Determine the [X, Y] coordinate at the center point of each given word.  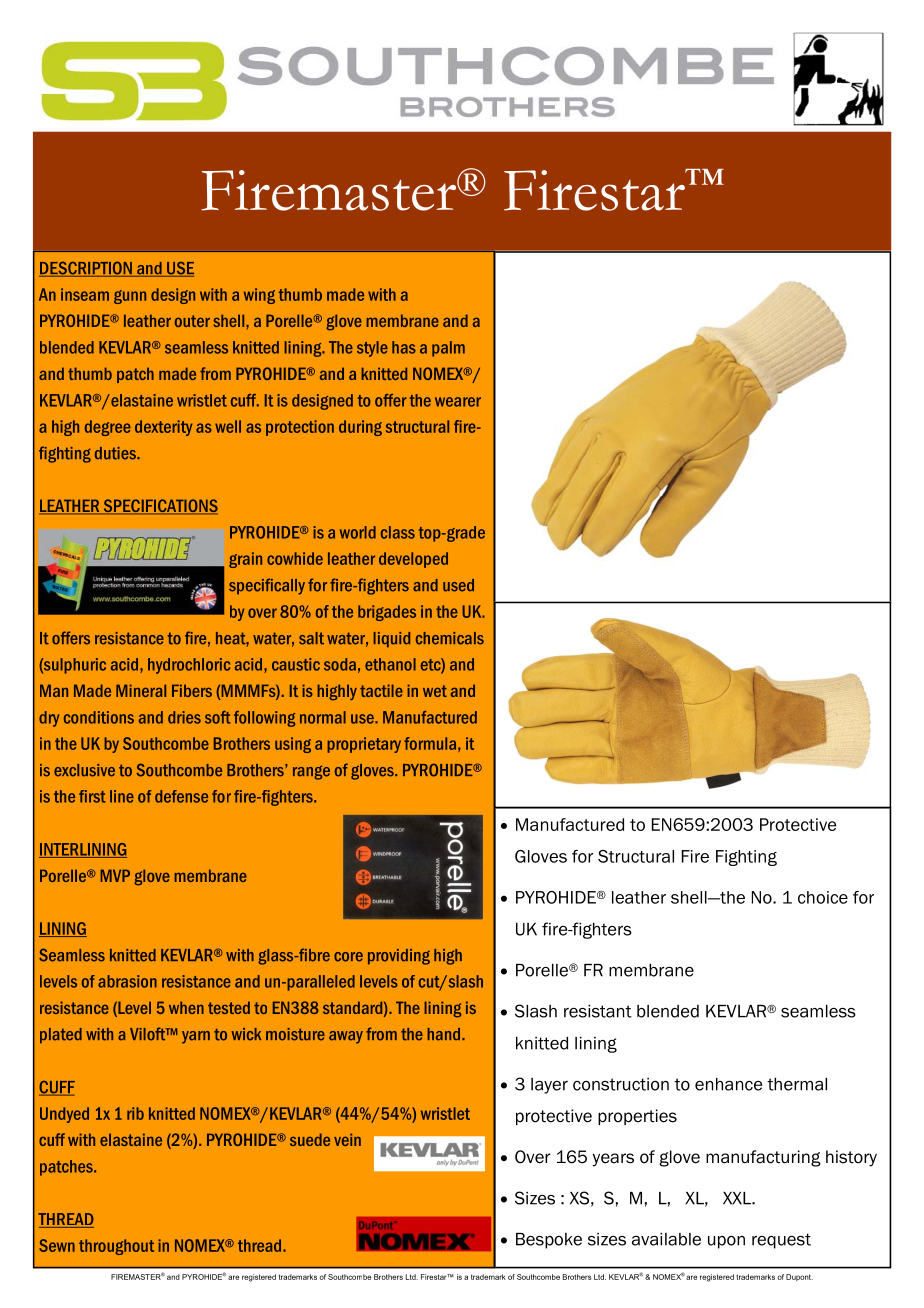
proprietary [364, 745]
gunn [130, 297]
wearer [458, 402]
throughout [116, 1247]
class [398, 532]
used [458, 585]
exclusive [84, 770]
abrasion [127, 981]
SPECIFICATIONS [159, 507]
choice [823, 897]
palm [448, 349]
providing [399, 957]
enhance [728, 1084]
